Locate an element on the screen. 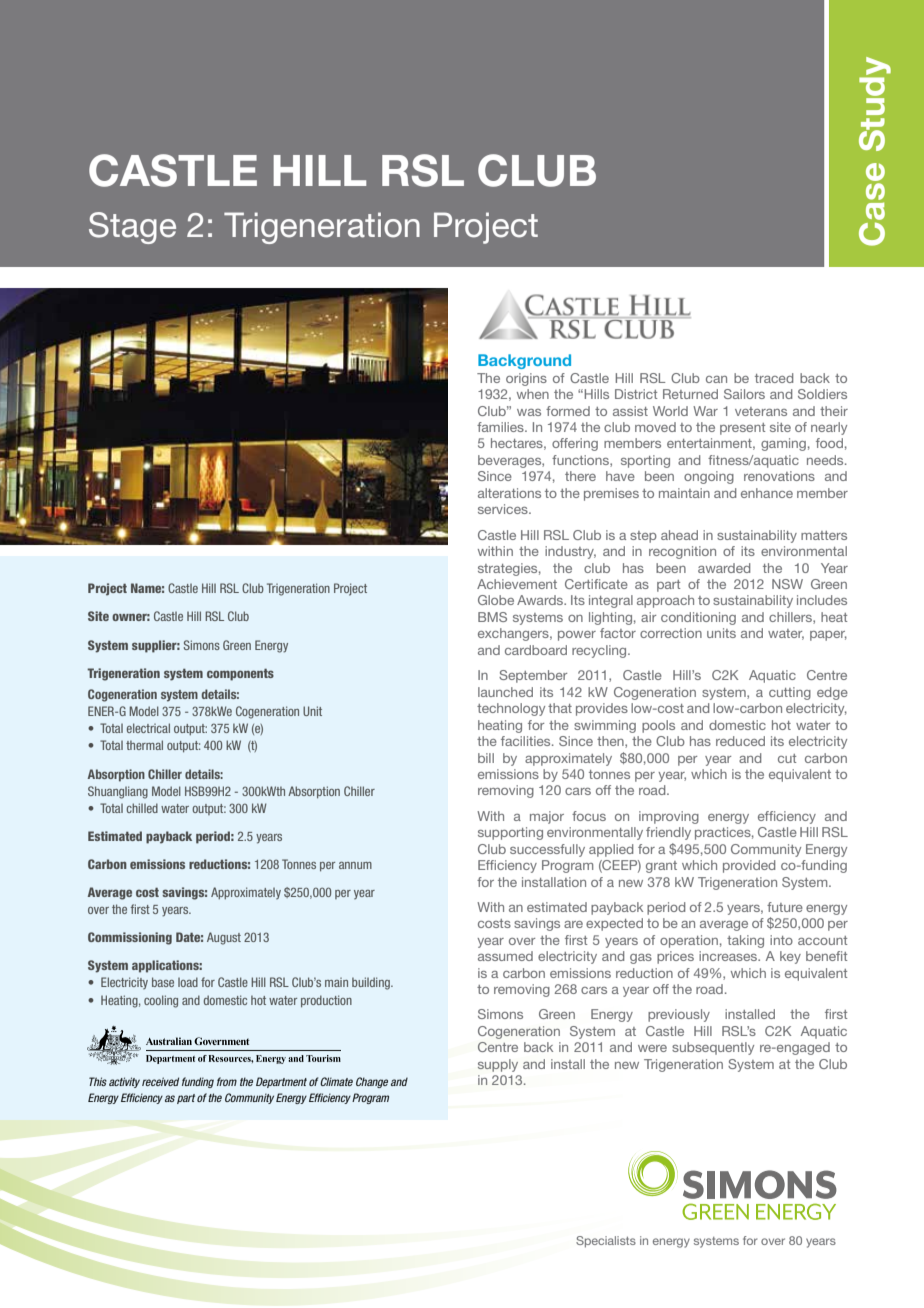  load is located at coordinates (188, 982).
